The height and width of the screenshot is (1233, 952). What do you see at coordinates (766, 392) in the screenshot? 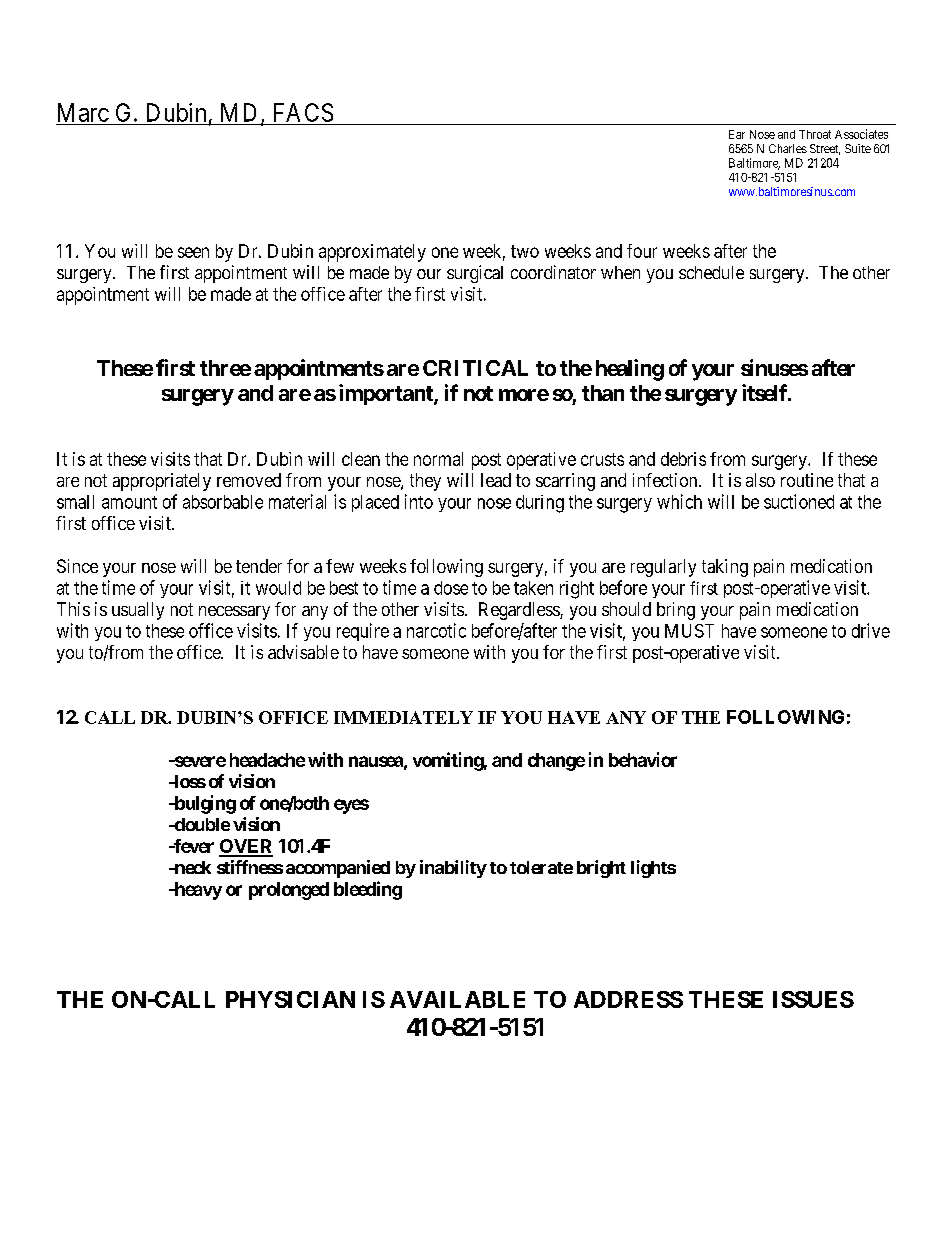
I see `itself` at bounding box center [766, 392].
